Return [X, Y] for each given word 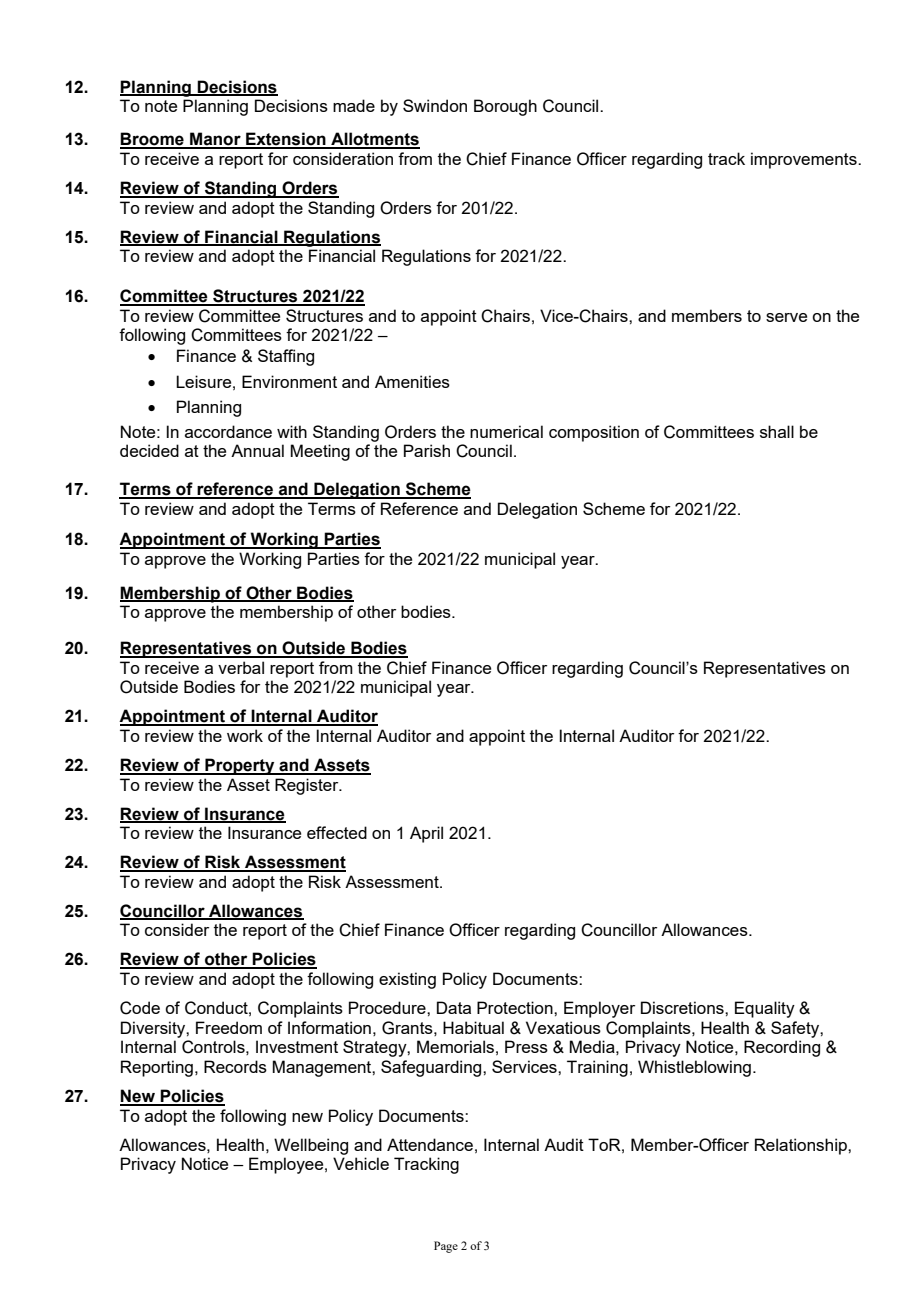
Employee [287, 1165]
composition [594, 433]
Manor [215, 140]
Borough [505, 107]
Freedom [229, 1027]
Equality [765, 1009]
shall [777, 431]
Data [454, 1007]
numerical [506, 431]
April [426, 834]
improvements [805, 160]
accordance [228, 431]
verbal [241, 667]
